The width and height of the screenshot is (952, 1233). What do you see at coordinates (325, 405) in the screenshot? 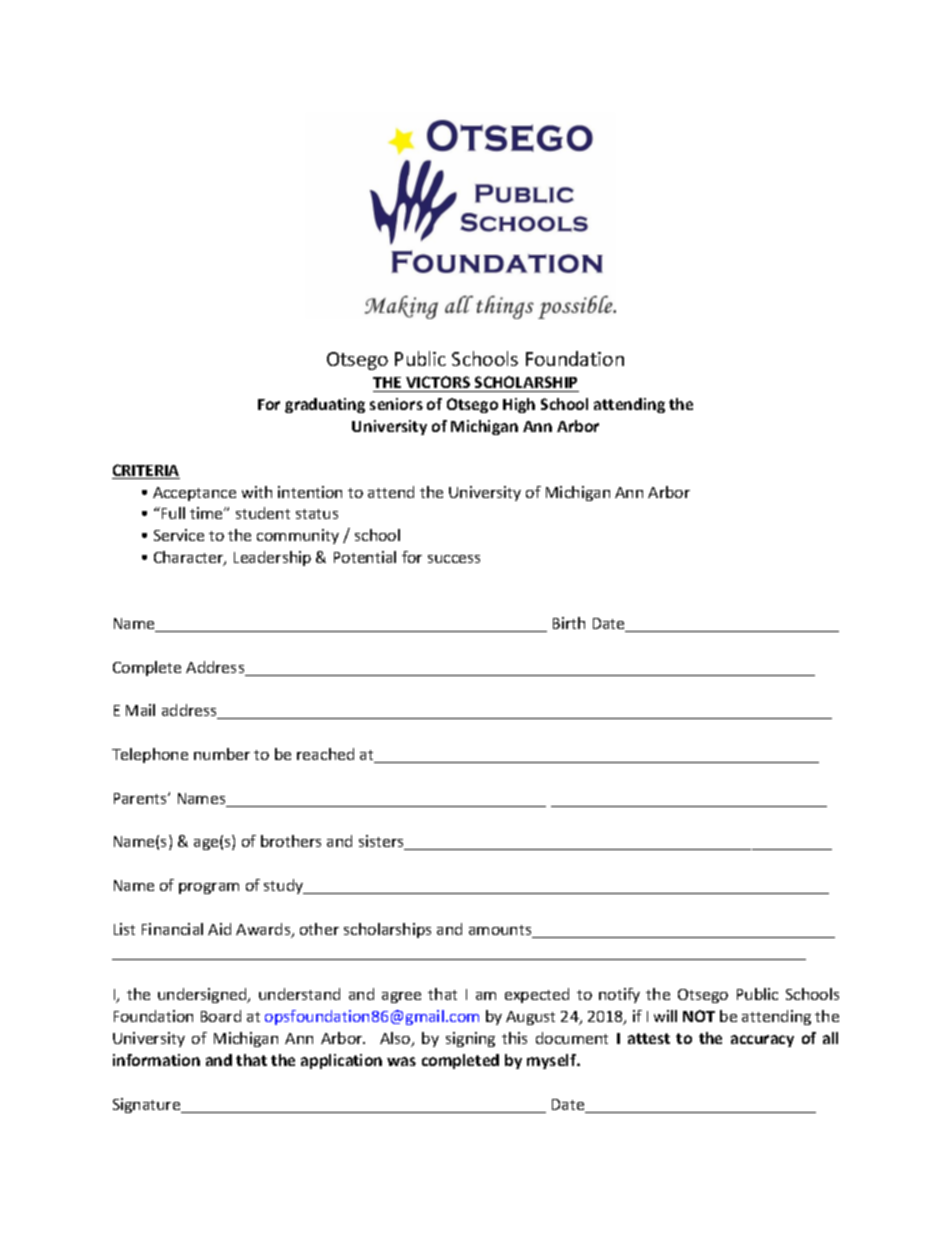
I see `graduating` at bounding box center [325, 405].
